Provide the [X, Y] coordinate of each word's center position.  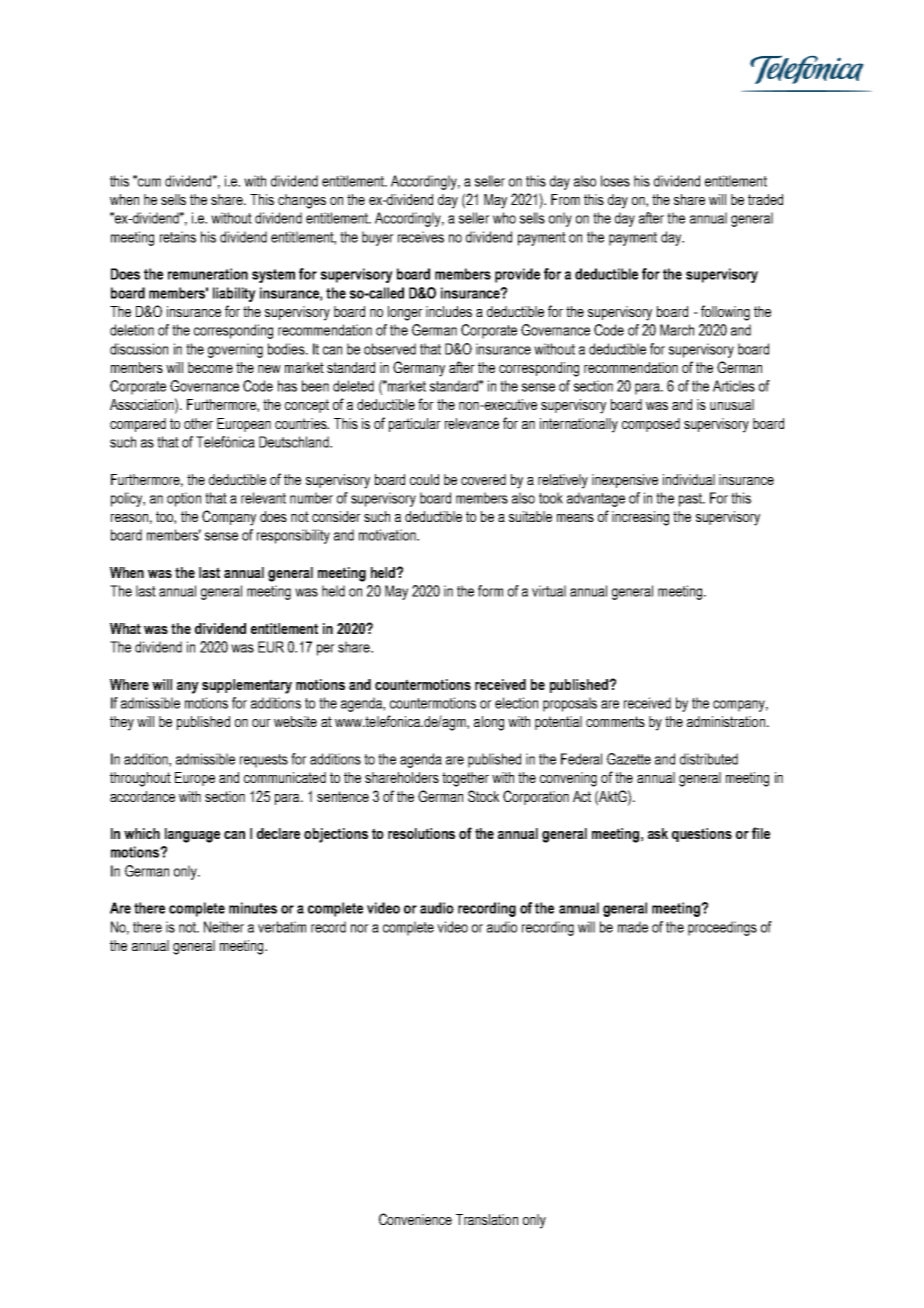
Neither [224, 927]
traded [765, 199]
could [424, 479]
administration [726, 721]
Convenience [415, 1219]
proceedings [722, 928]
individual [689, 479]
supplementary [247, 686]
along [489, 723]
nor [360, 928]
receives [421, 237]
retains [178, 237]
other [198, 423]
